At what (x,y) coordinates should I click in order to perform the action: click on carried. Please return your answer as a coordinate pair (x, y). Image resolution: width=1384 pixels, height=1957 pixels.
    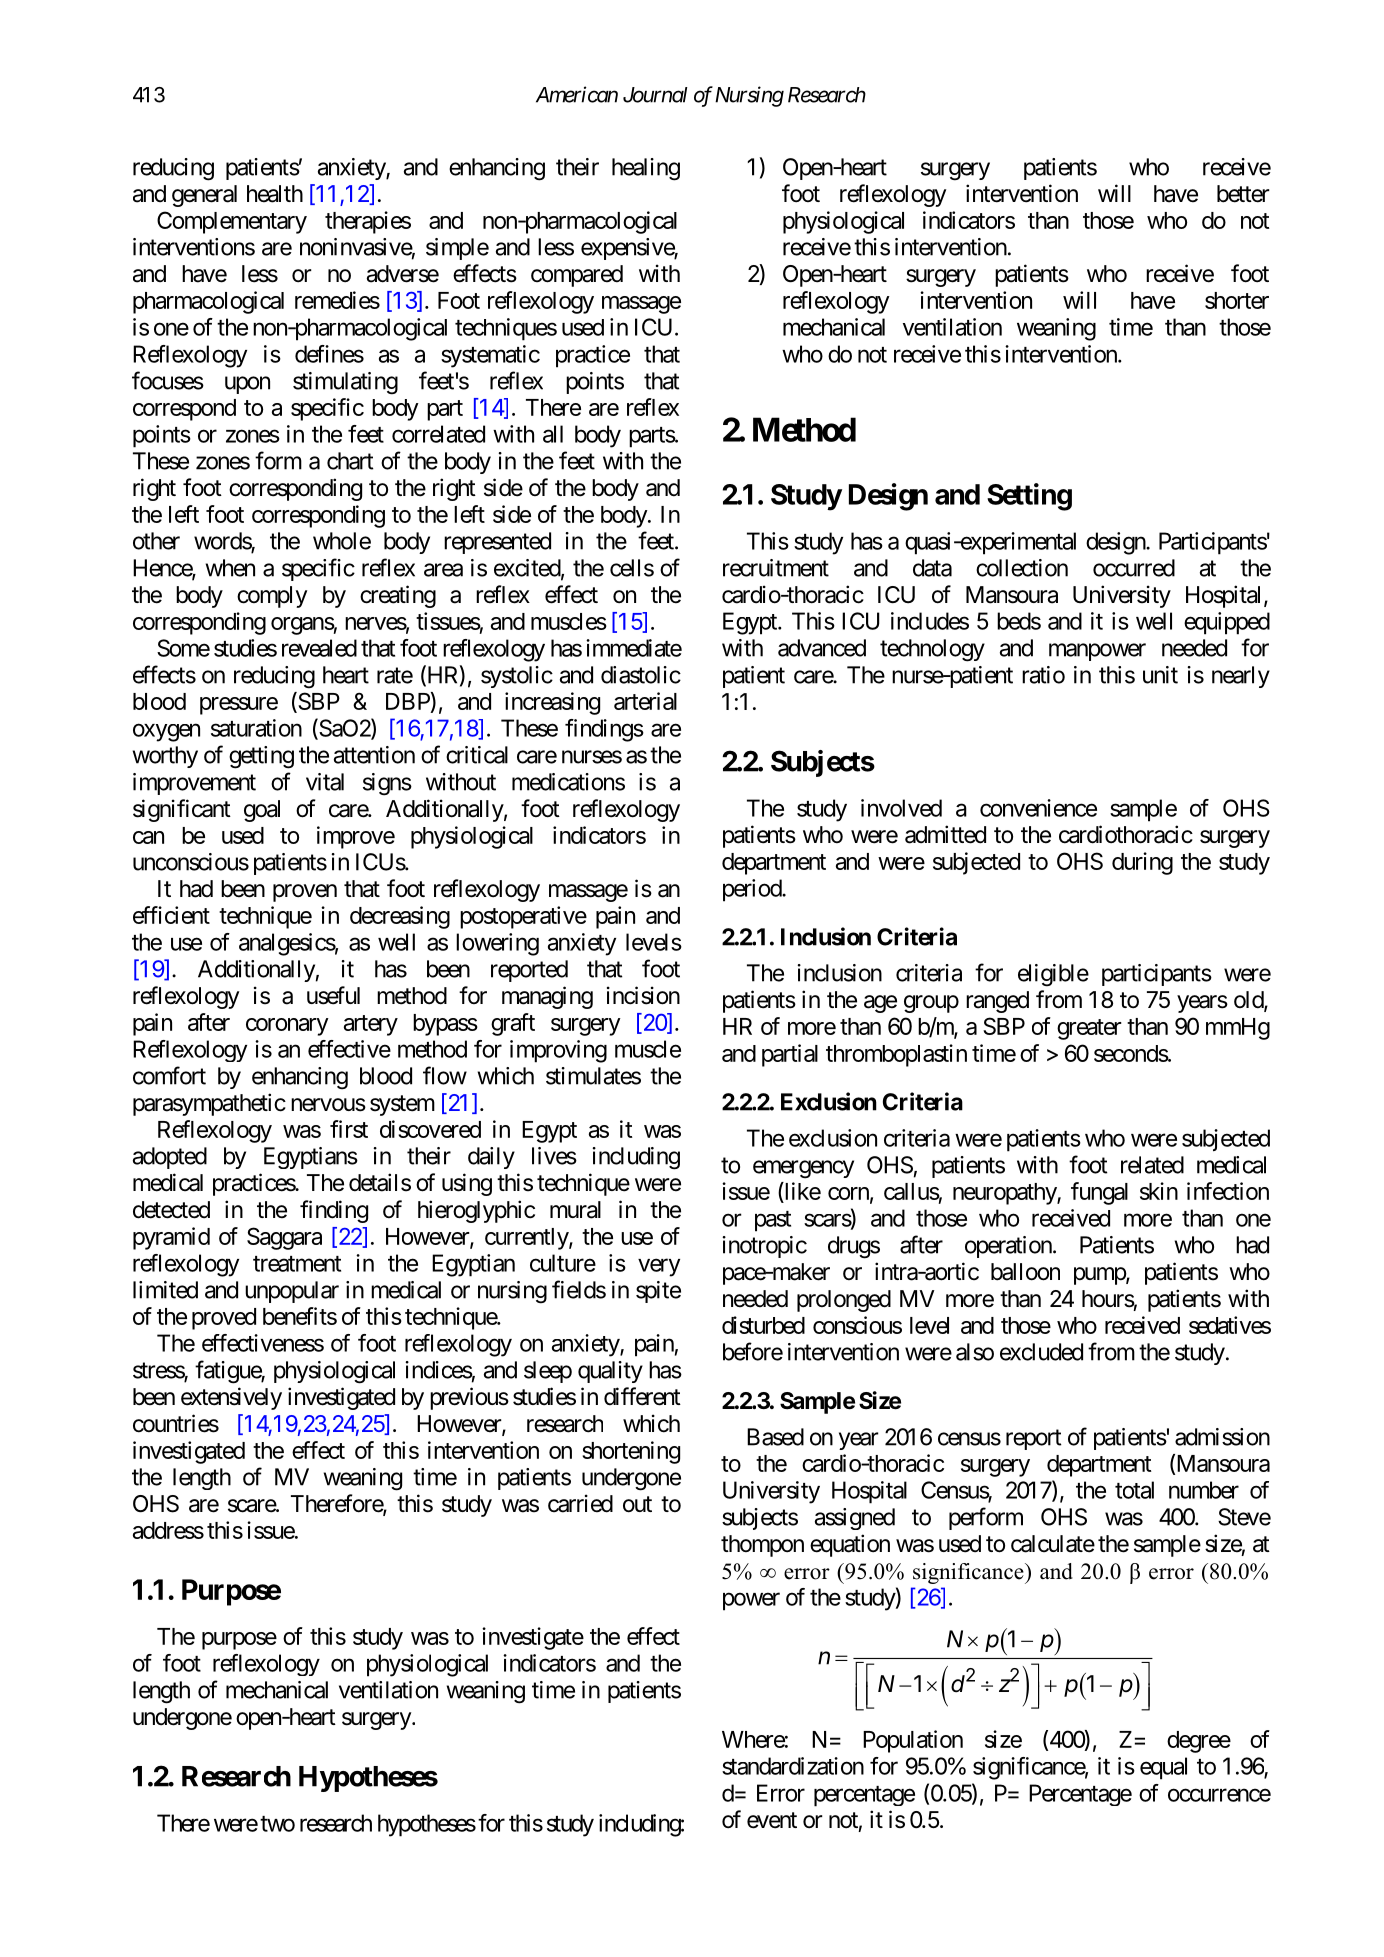
    Looking at the image, I should click on (580, 1503).
